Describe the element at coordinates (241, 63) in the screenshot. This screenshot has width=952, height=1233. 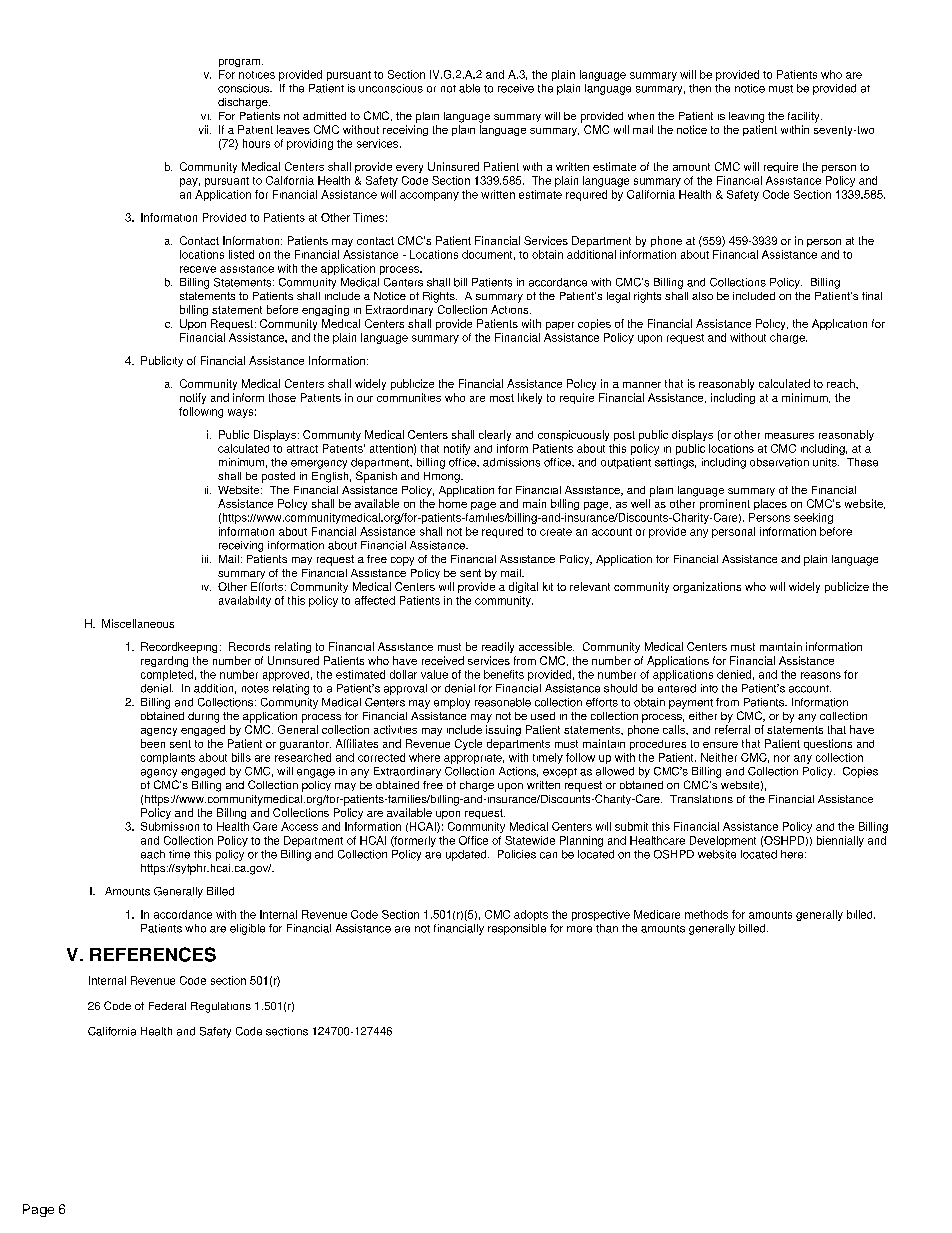
I see `program` at that location.
